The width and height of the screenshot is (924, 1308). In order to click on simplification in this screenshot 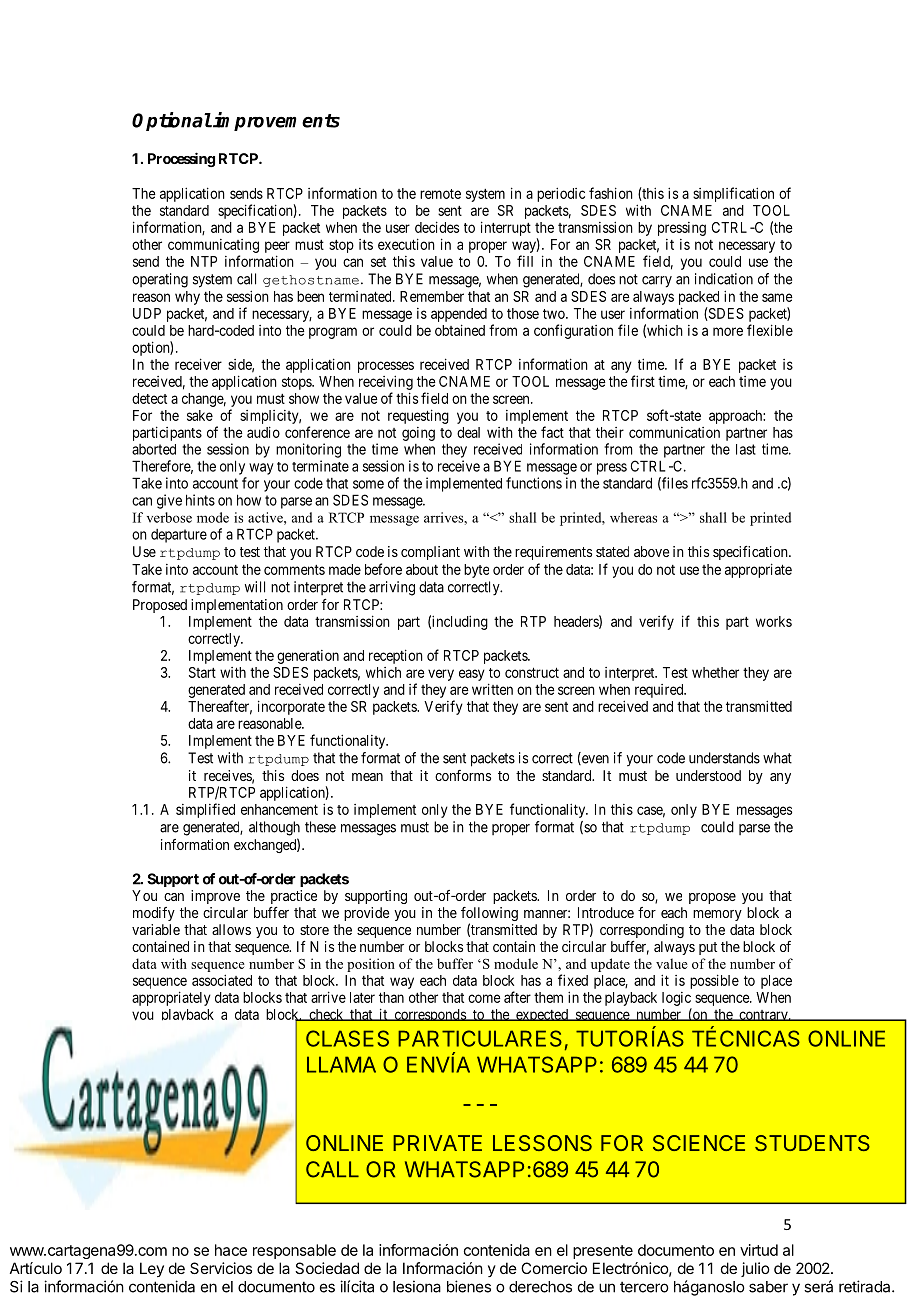, I will do `click(733, 194)`.
